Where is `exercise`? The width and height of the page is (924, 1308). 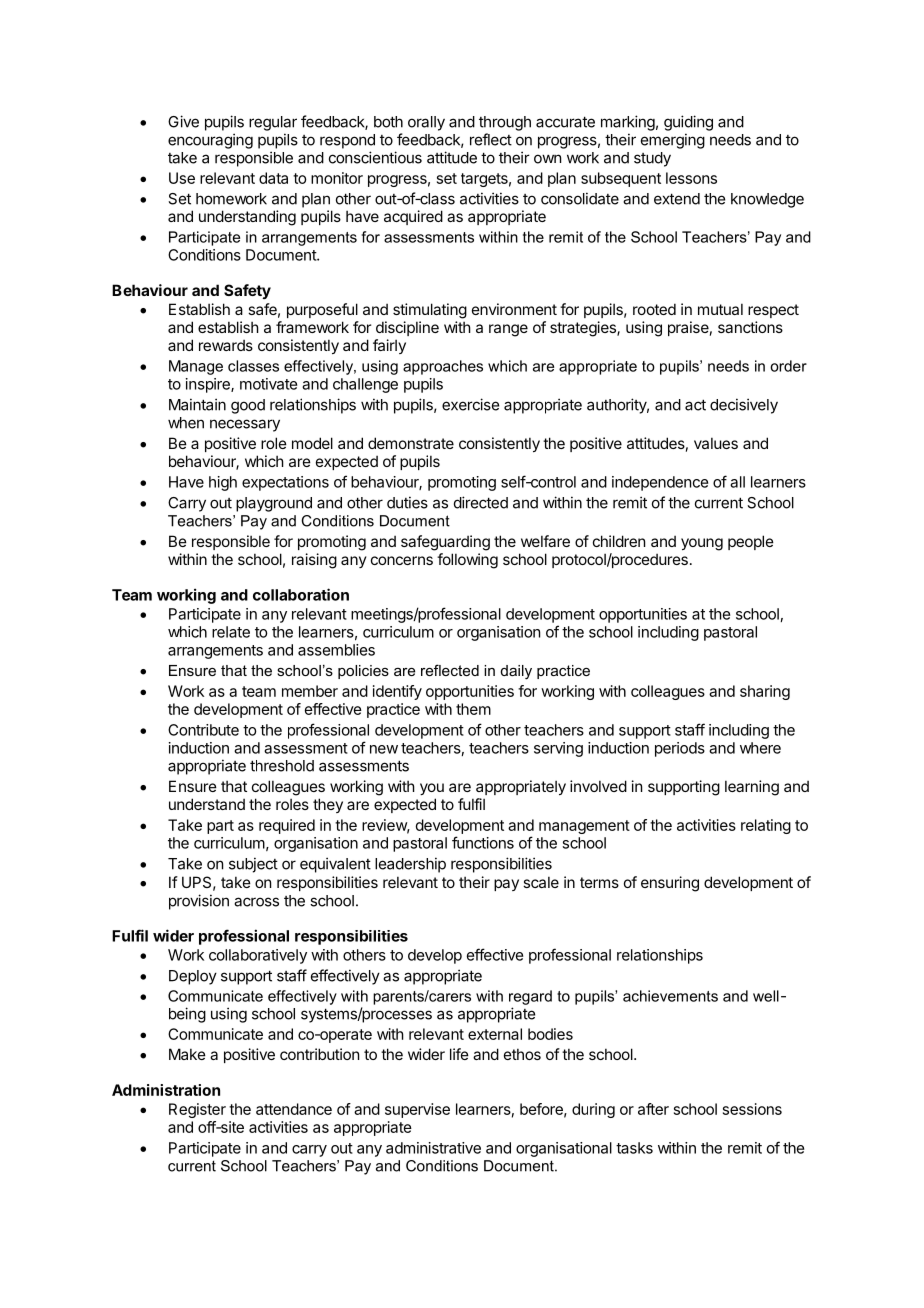
exercise is located at coordinates (470, 404).
